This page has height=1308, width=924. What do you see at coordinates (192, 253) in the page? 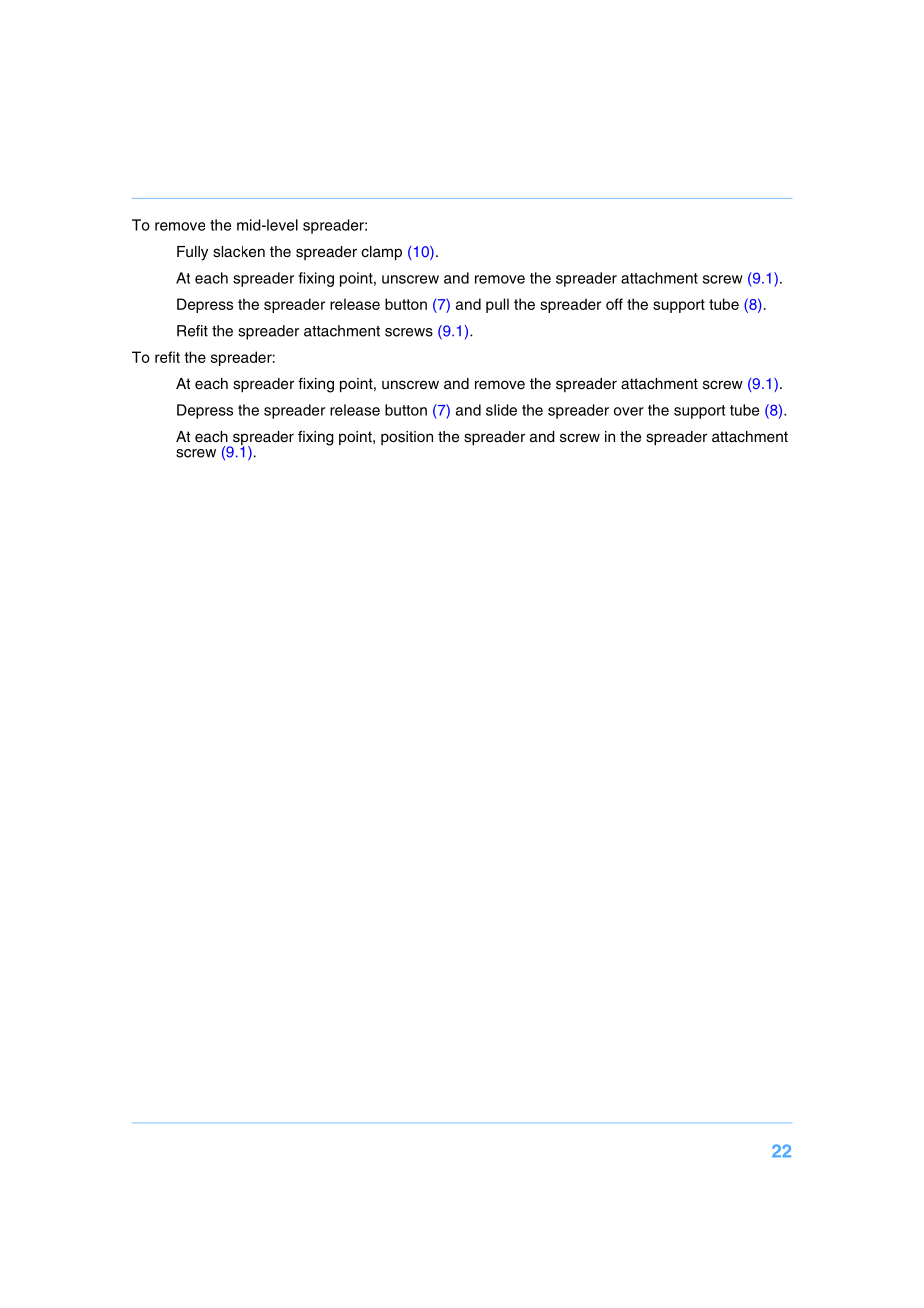
I see `Fully` at bounding box center [192, 253].
